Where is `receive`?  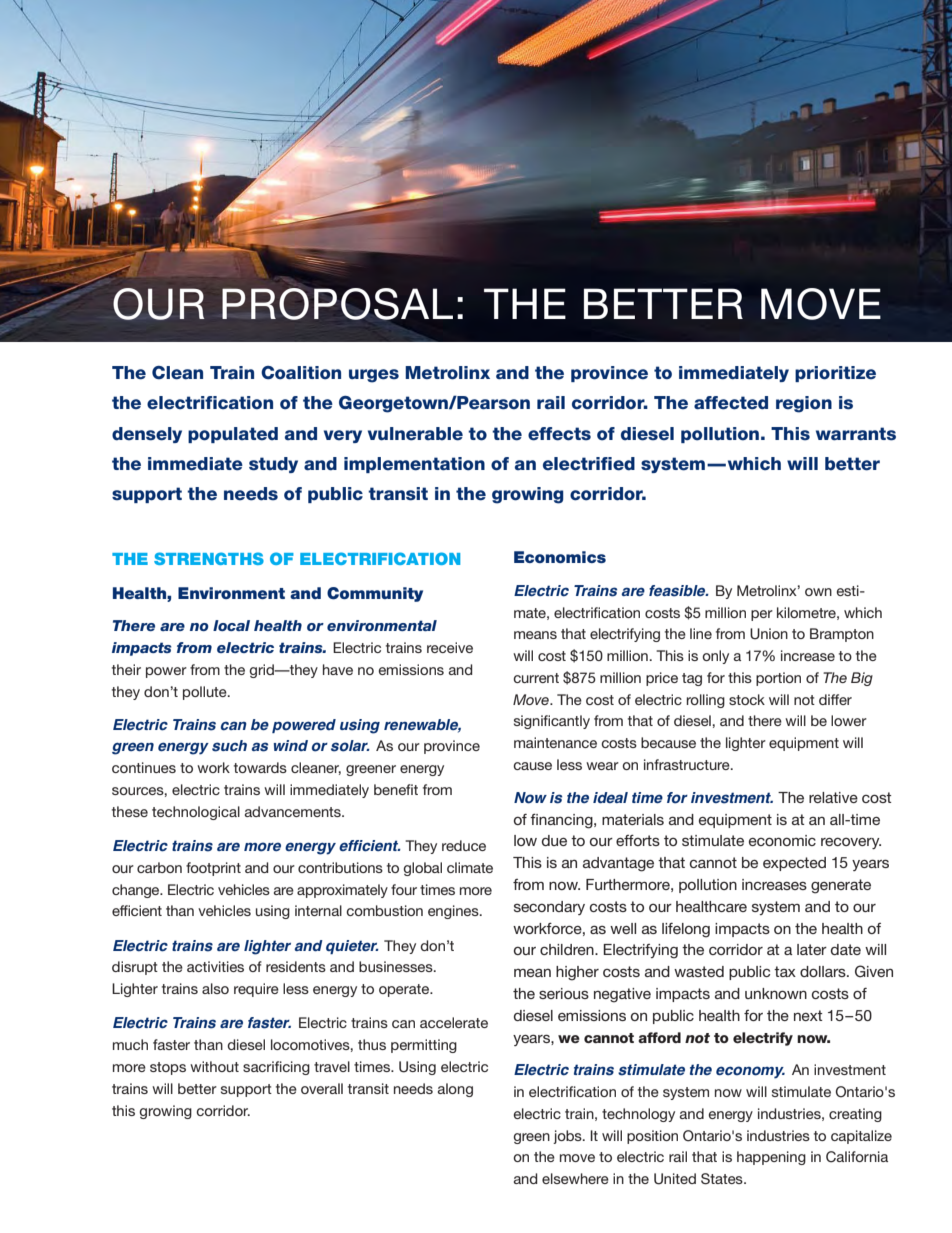
receive is located at coordinates (450, 647).
